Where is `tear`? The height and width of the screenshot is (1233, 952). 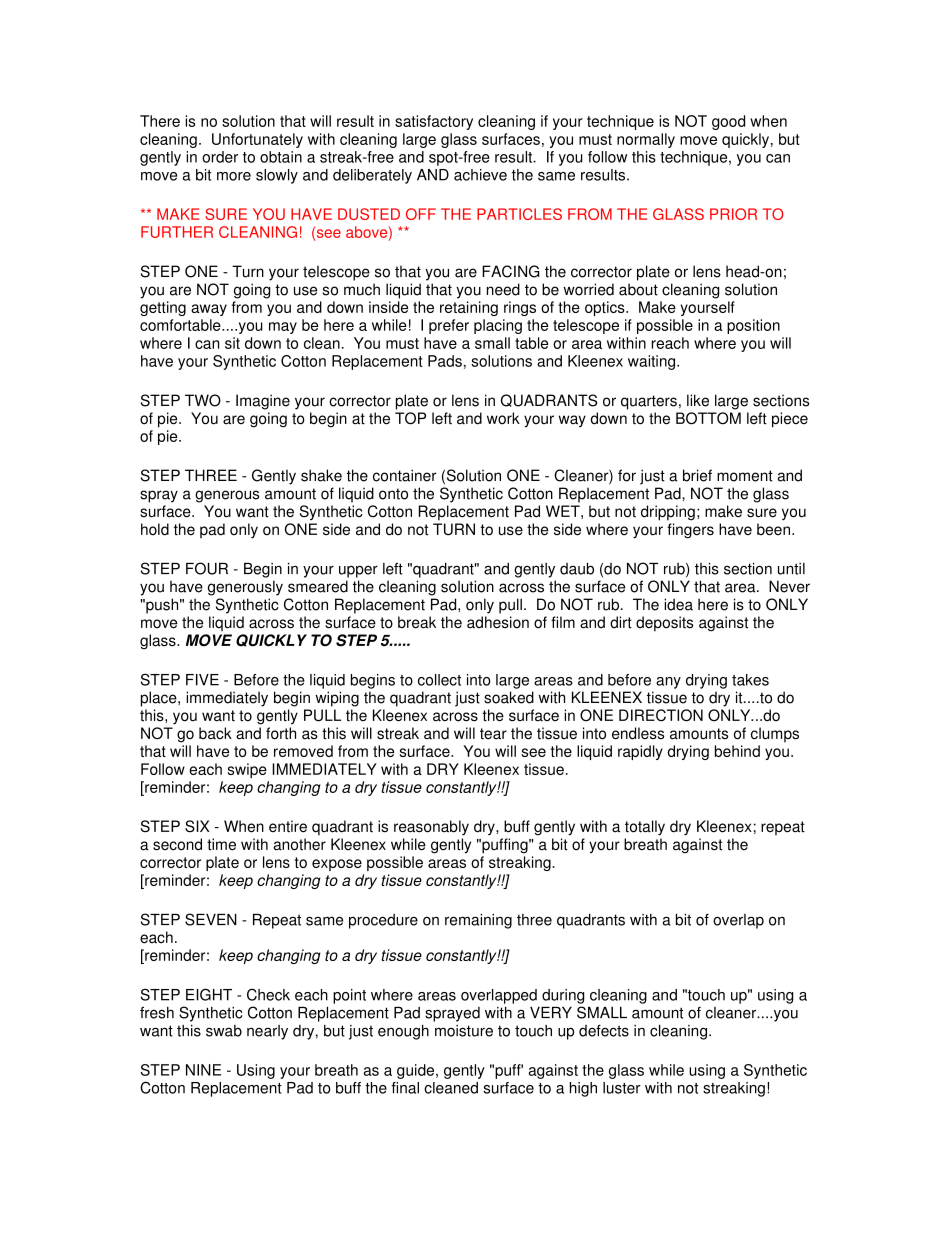 tear is located at coordinates (493, 734).
